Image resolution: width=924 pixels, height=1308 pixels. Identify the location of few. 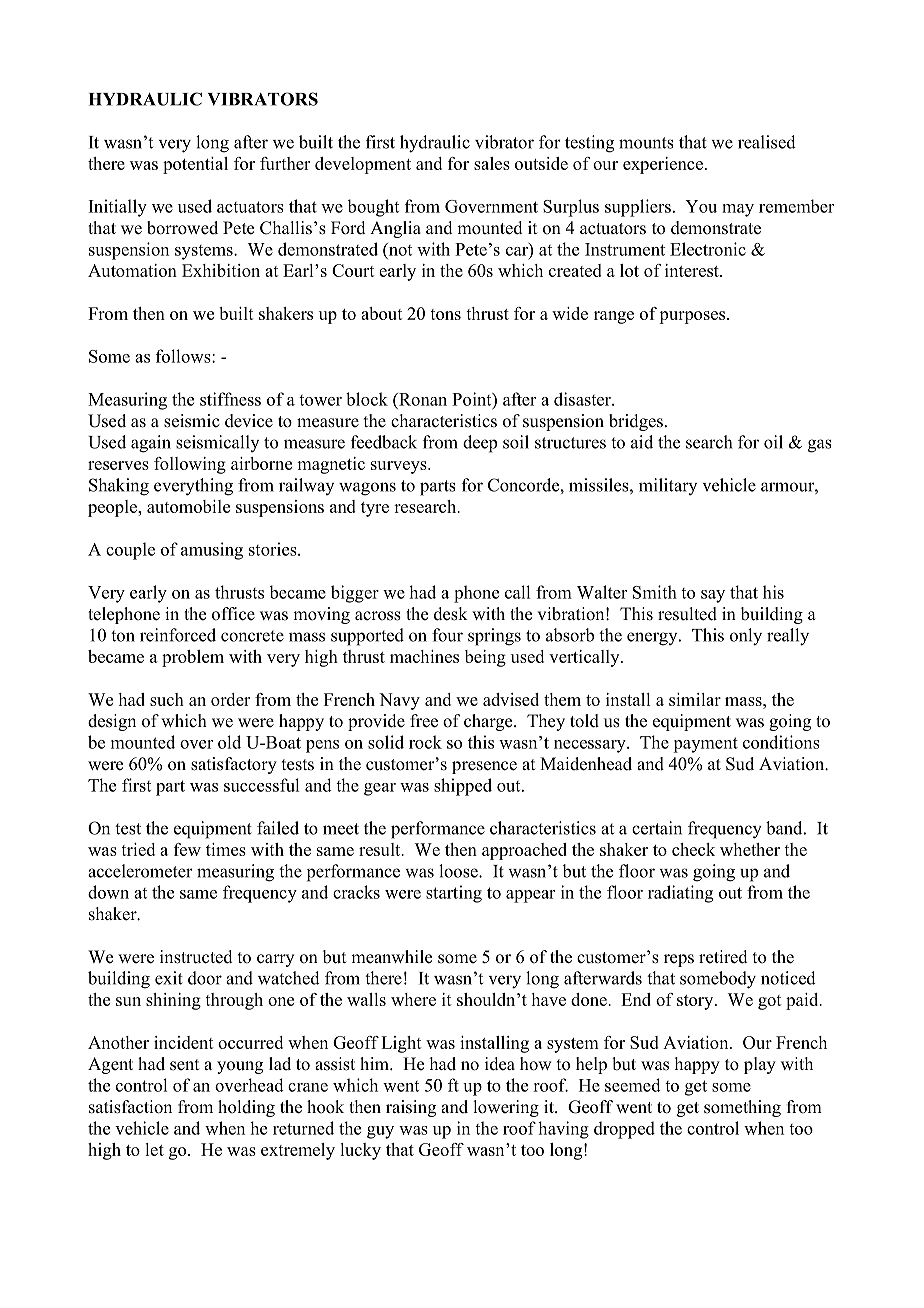
(187, 849).
